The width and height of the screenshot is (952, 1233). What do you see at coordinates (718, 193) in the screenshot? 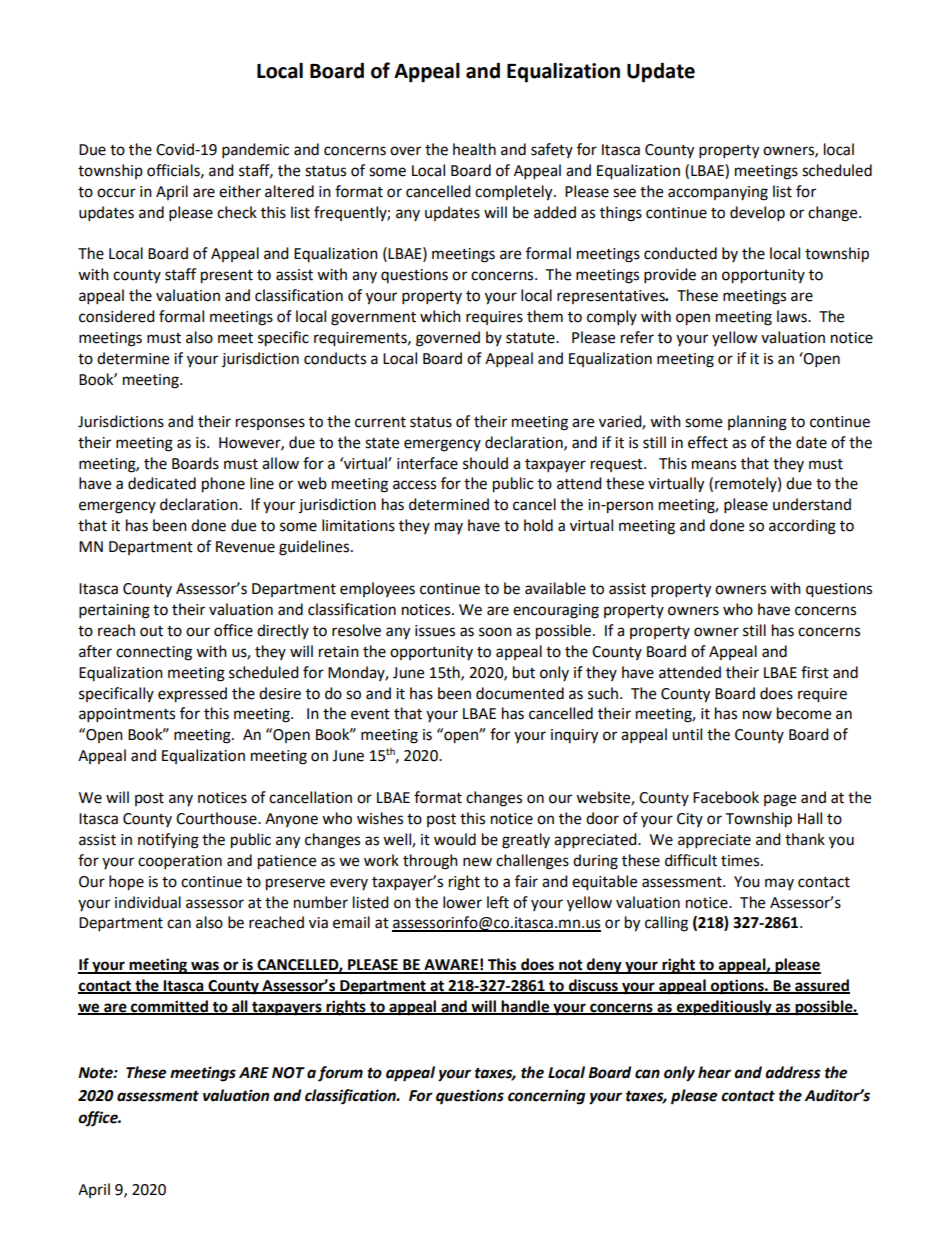
I see `accompanying` at bounding box center [718, 193].
